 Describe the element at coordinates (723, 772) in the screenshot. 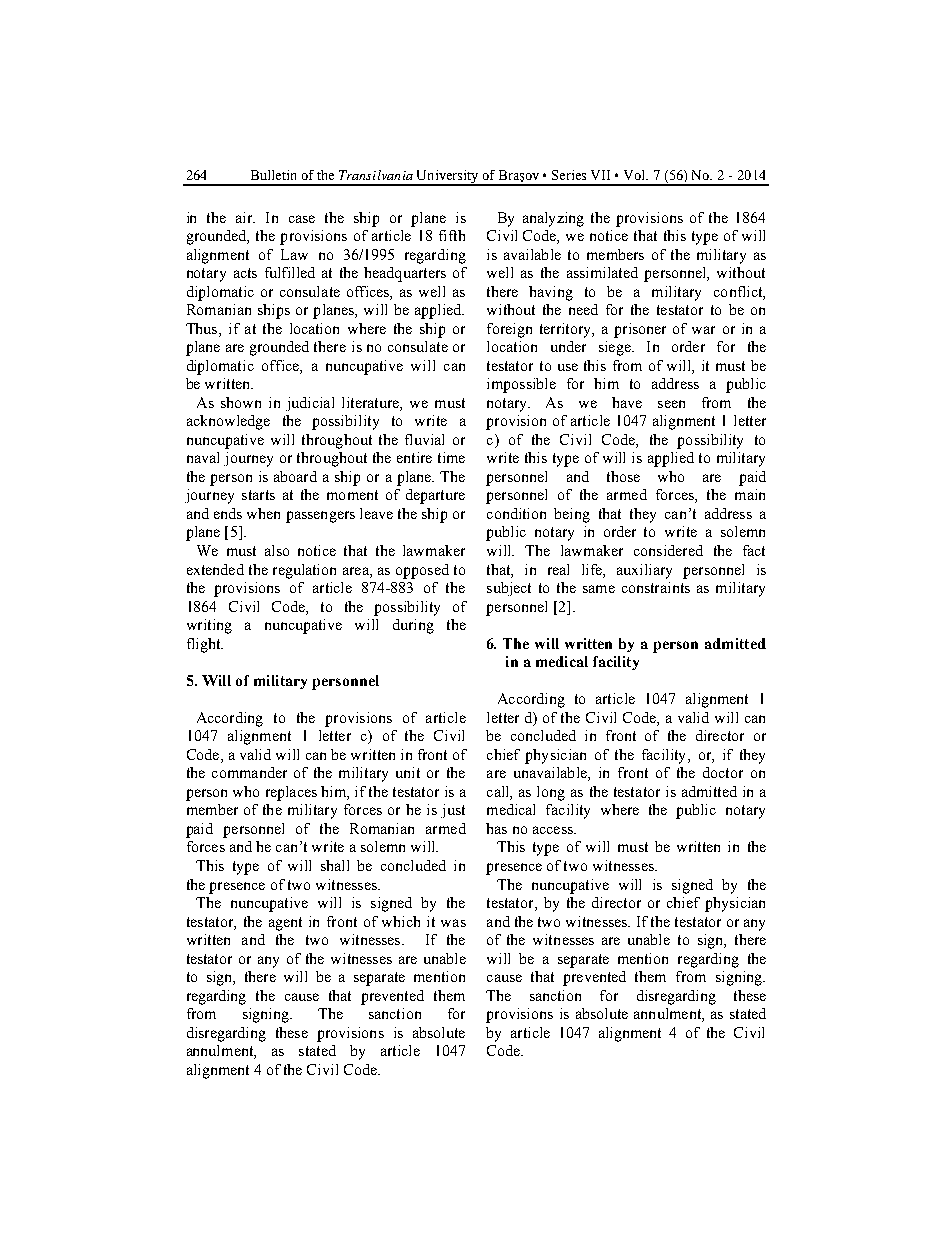

I see `doctor` at that location.
